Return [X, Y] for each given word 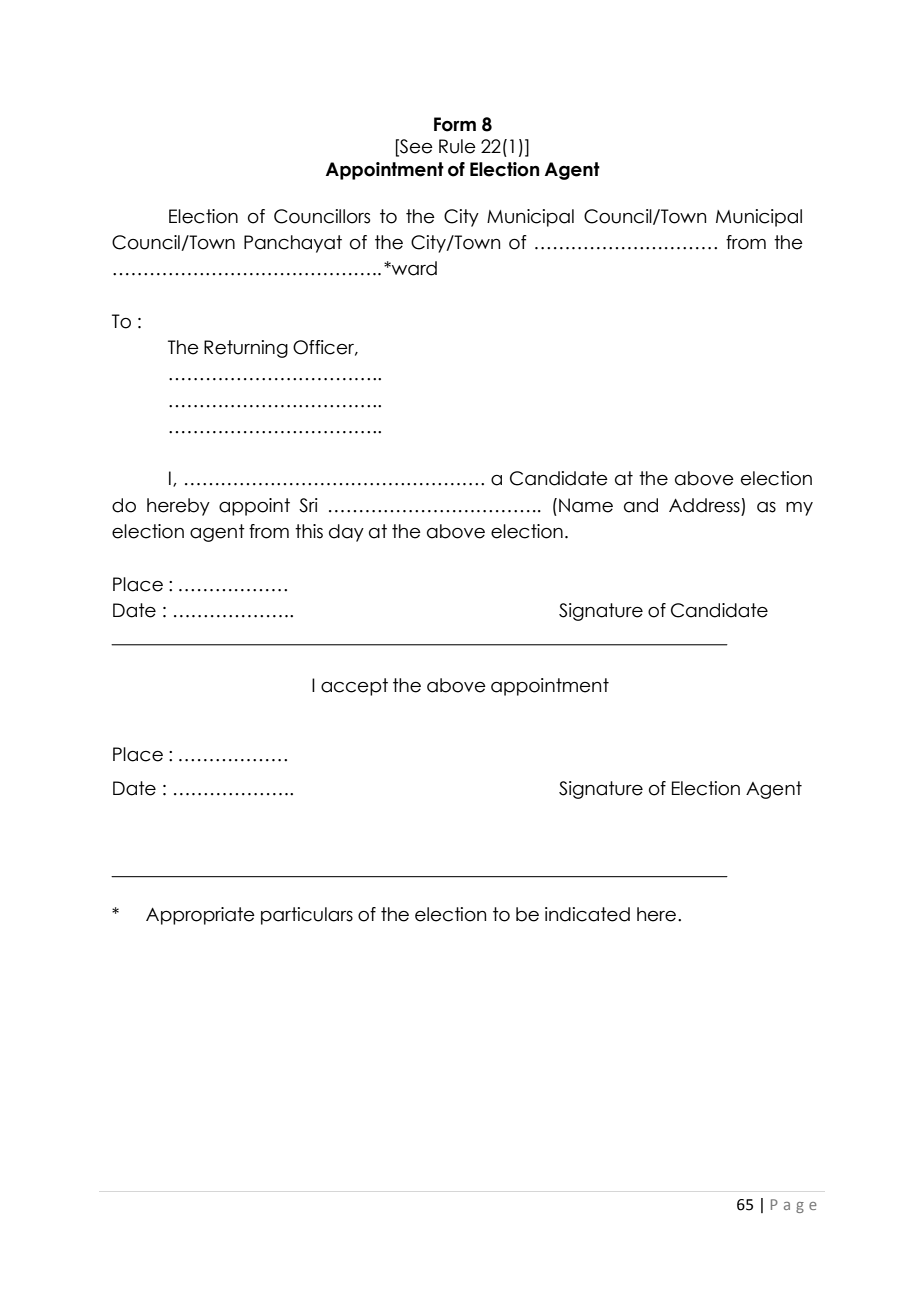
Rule [457, 146]
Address [704, 505]
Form [455, 124]
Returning [246, 349]
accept [354, 687]
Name [586, 505]
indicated [587, 914]
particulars [307, 916]
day [346, 533]
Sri [308, 505]
